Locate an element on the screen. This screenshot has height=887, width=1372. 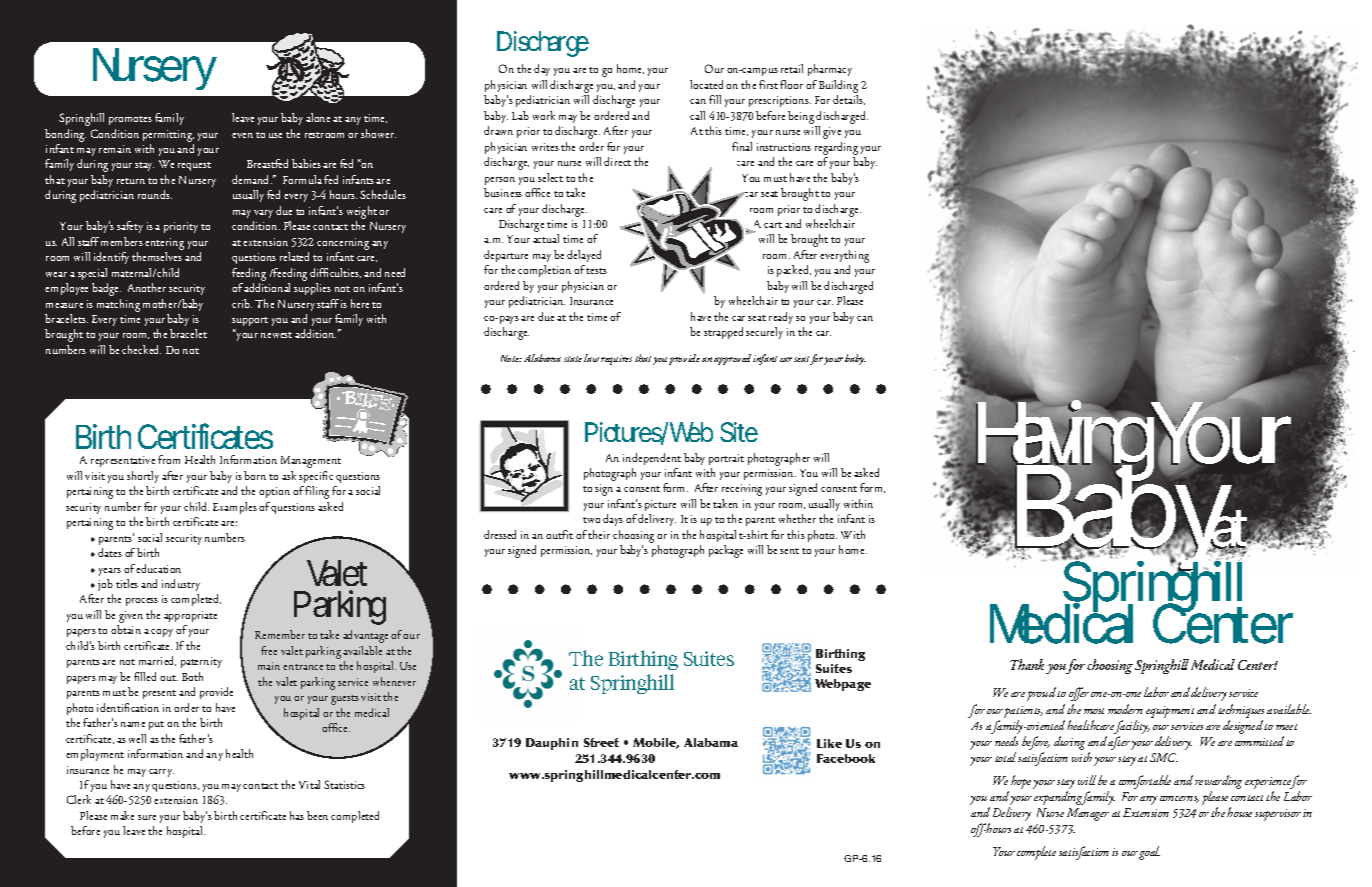
ready is located at coordinates (781, 318).
